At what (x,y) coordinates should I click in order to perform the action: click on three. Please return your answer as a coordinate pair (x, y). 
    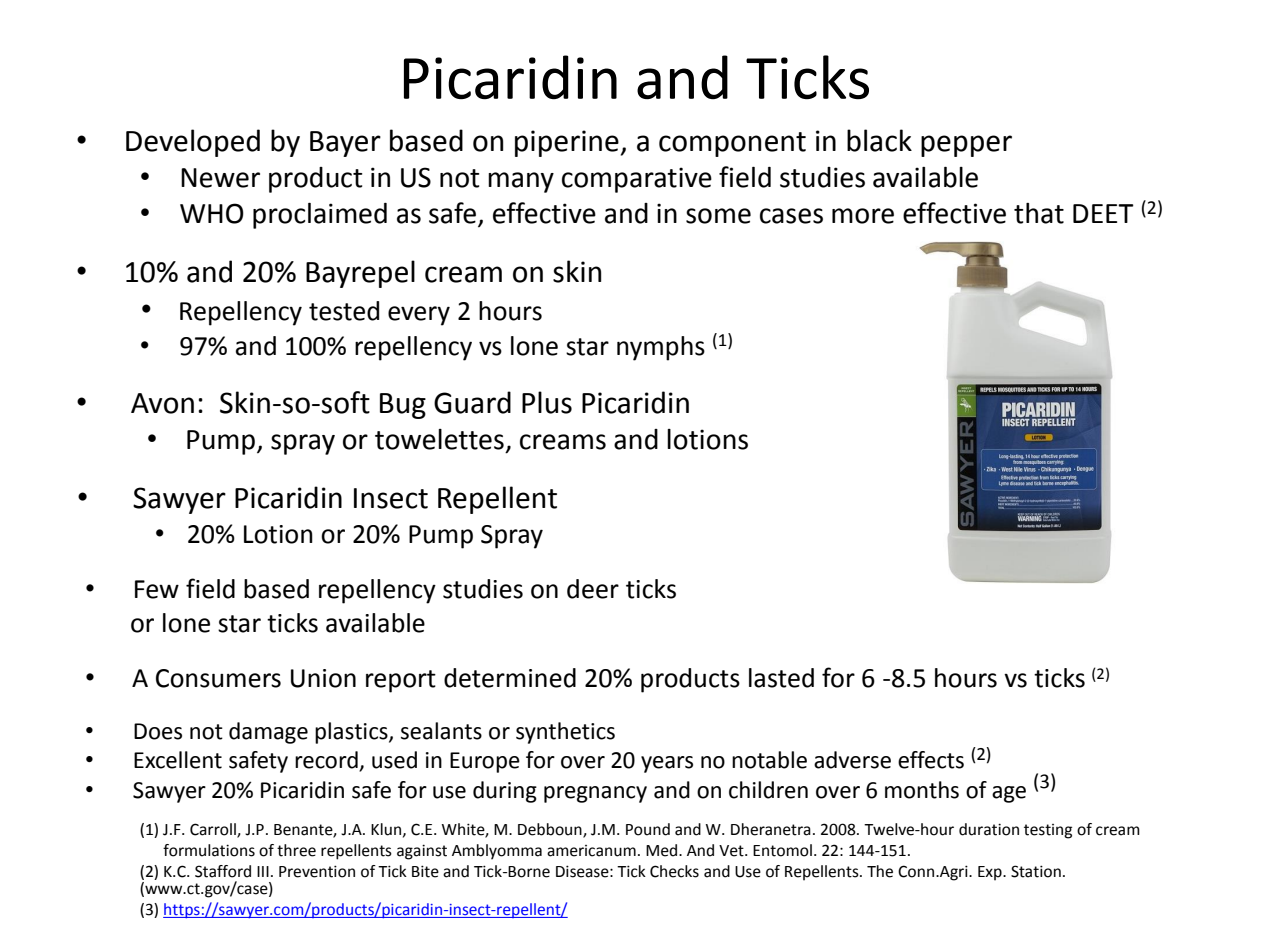
    Looking at the image, I should click on (296, 850).
